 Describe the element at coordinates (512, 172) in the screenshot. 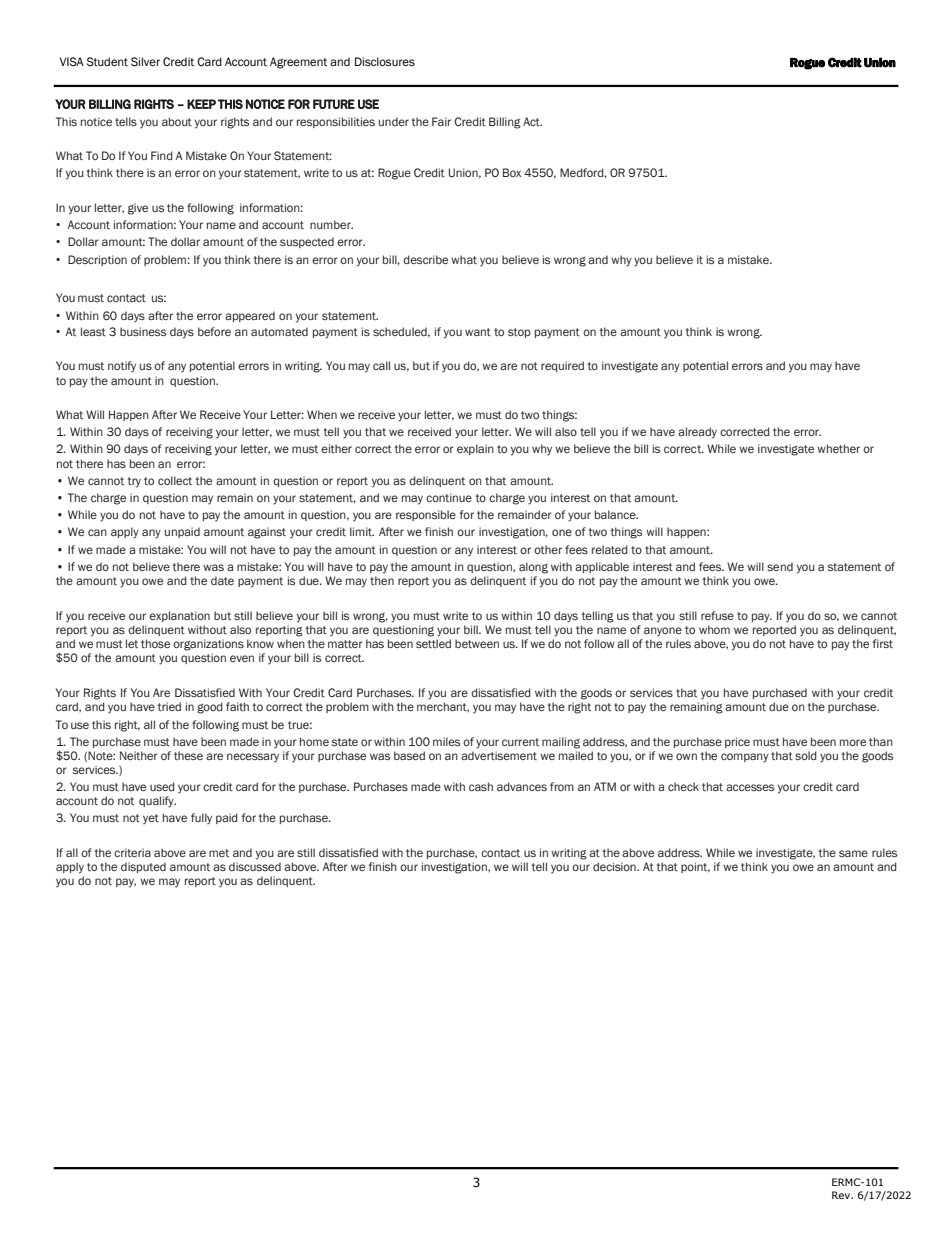

I see `Box` at that location.
